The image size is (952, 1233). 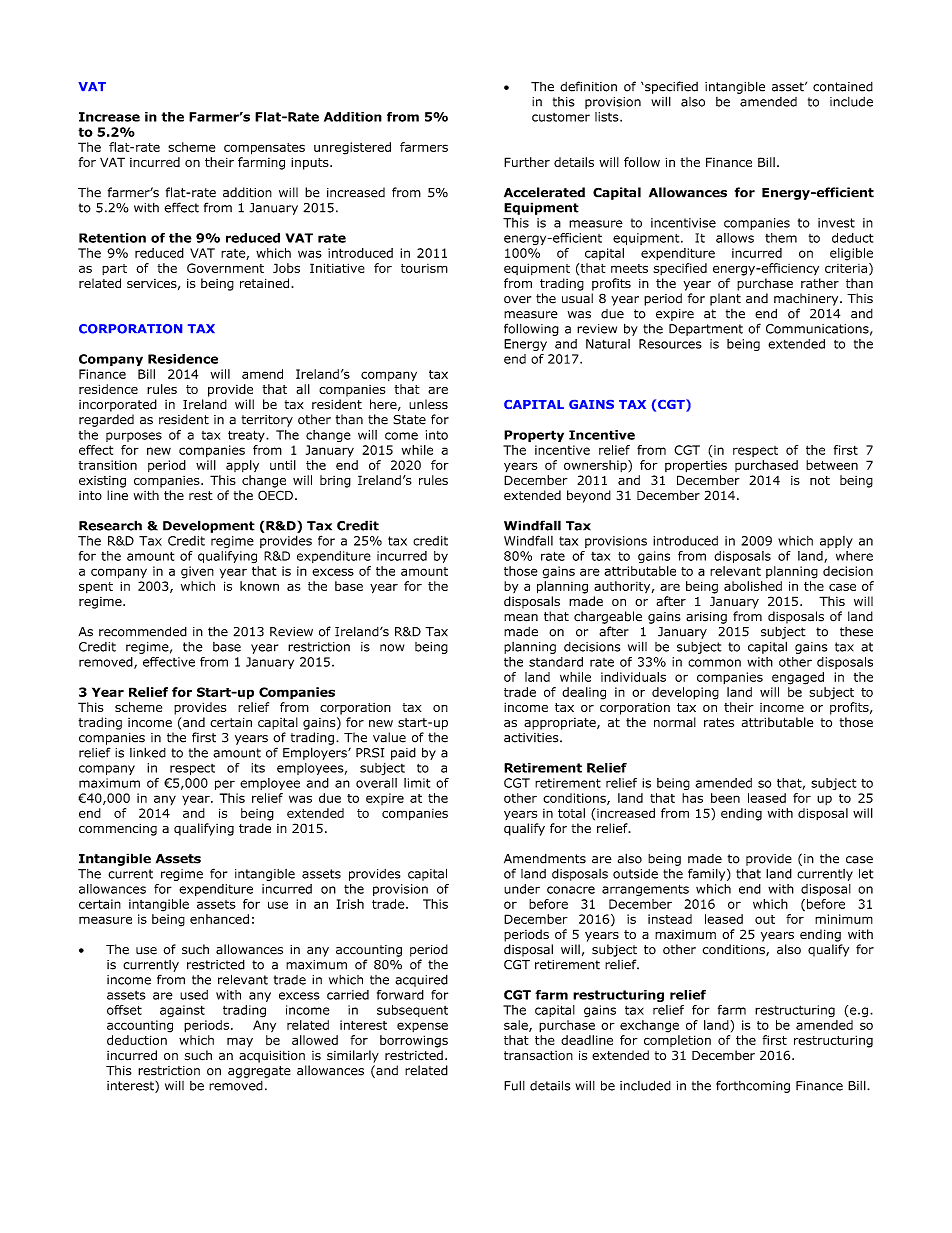 What do you see at coordinates (240, 1042) in the screenshot?
I see `may` at bounding box center [240, 1042].
